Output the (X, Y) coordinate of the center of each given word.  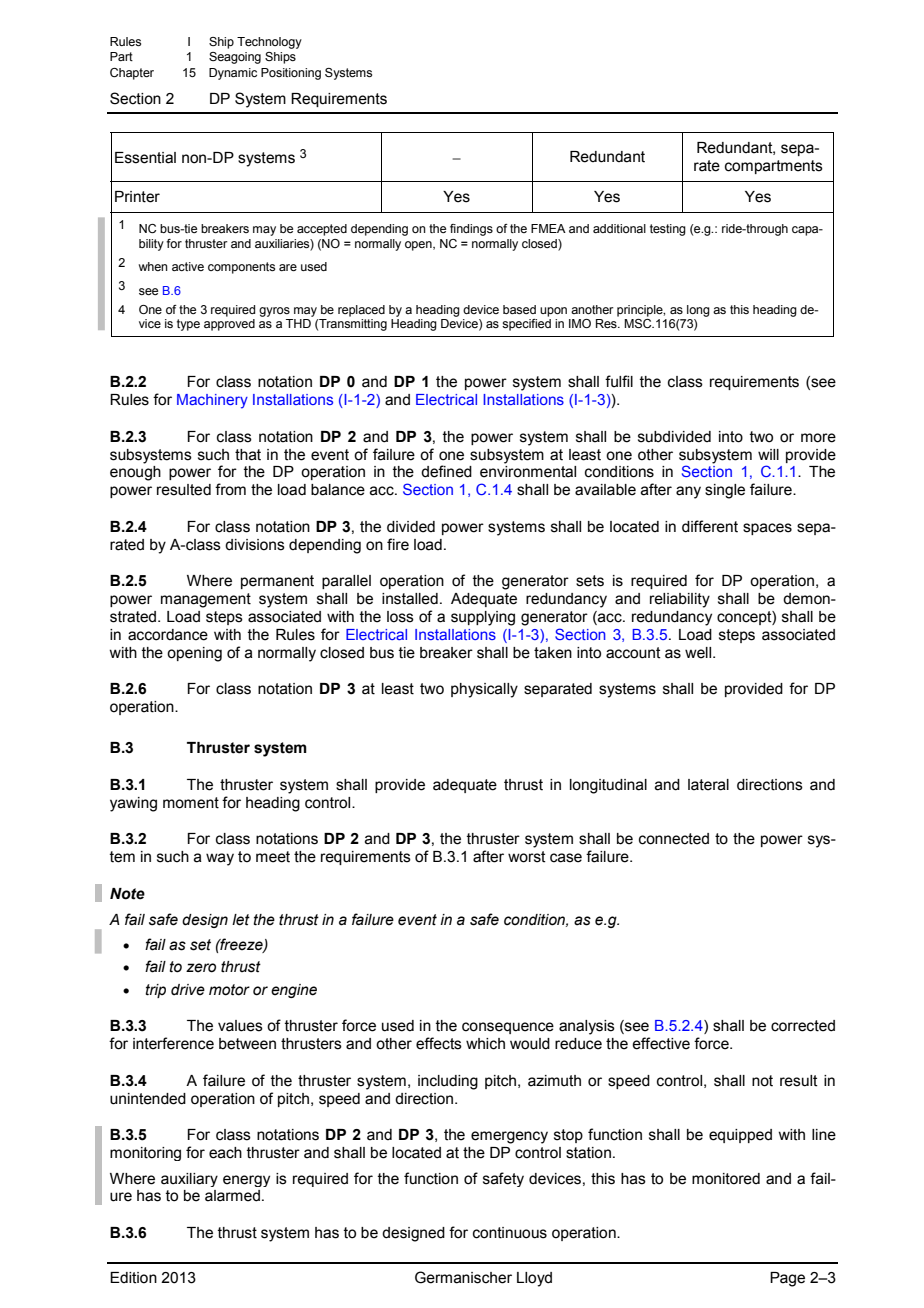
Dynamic (233, 74)
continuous (510, 1233)
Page (787, 1279)
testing (668, 230)
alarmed (232, 1196)
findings (471, 230)
